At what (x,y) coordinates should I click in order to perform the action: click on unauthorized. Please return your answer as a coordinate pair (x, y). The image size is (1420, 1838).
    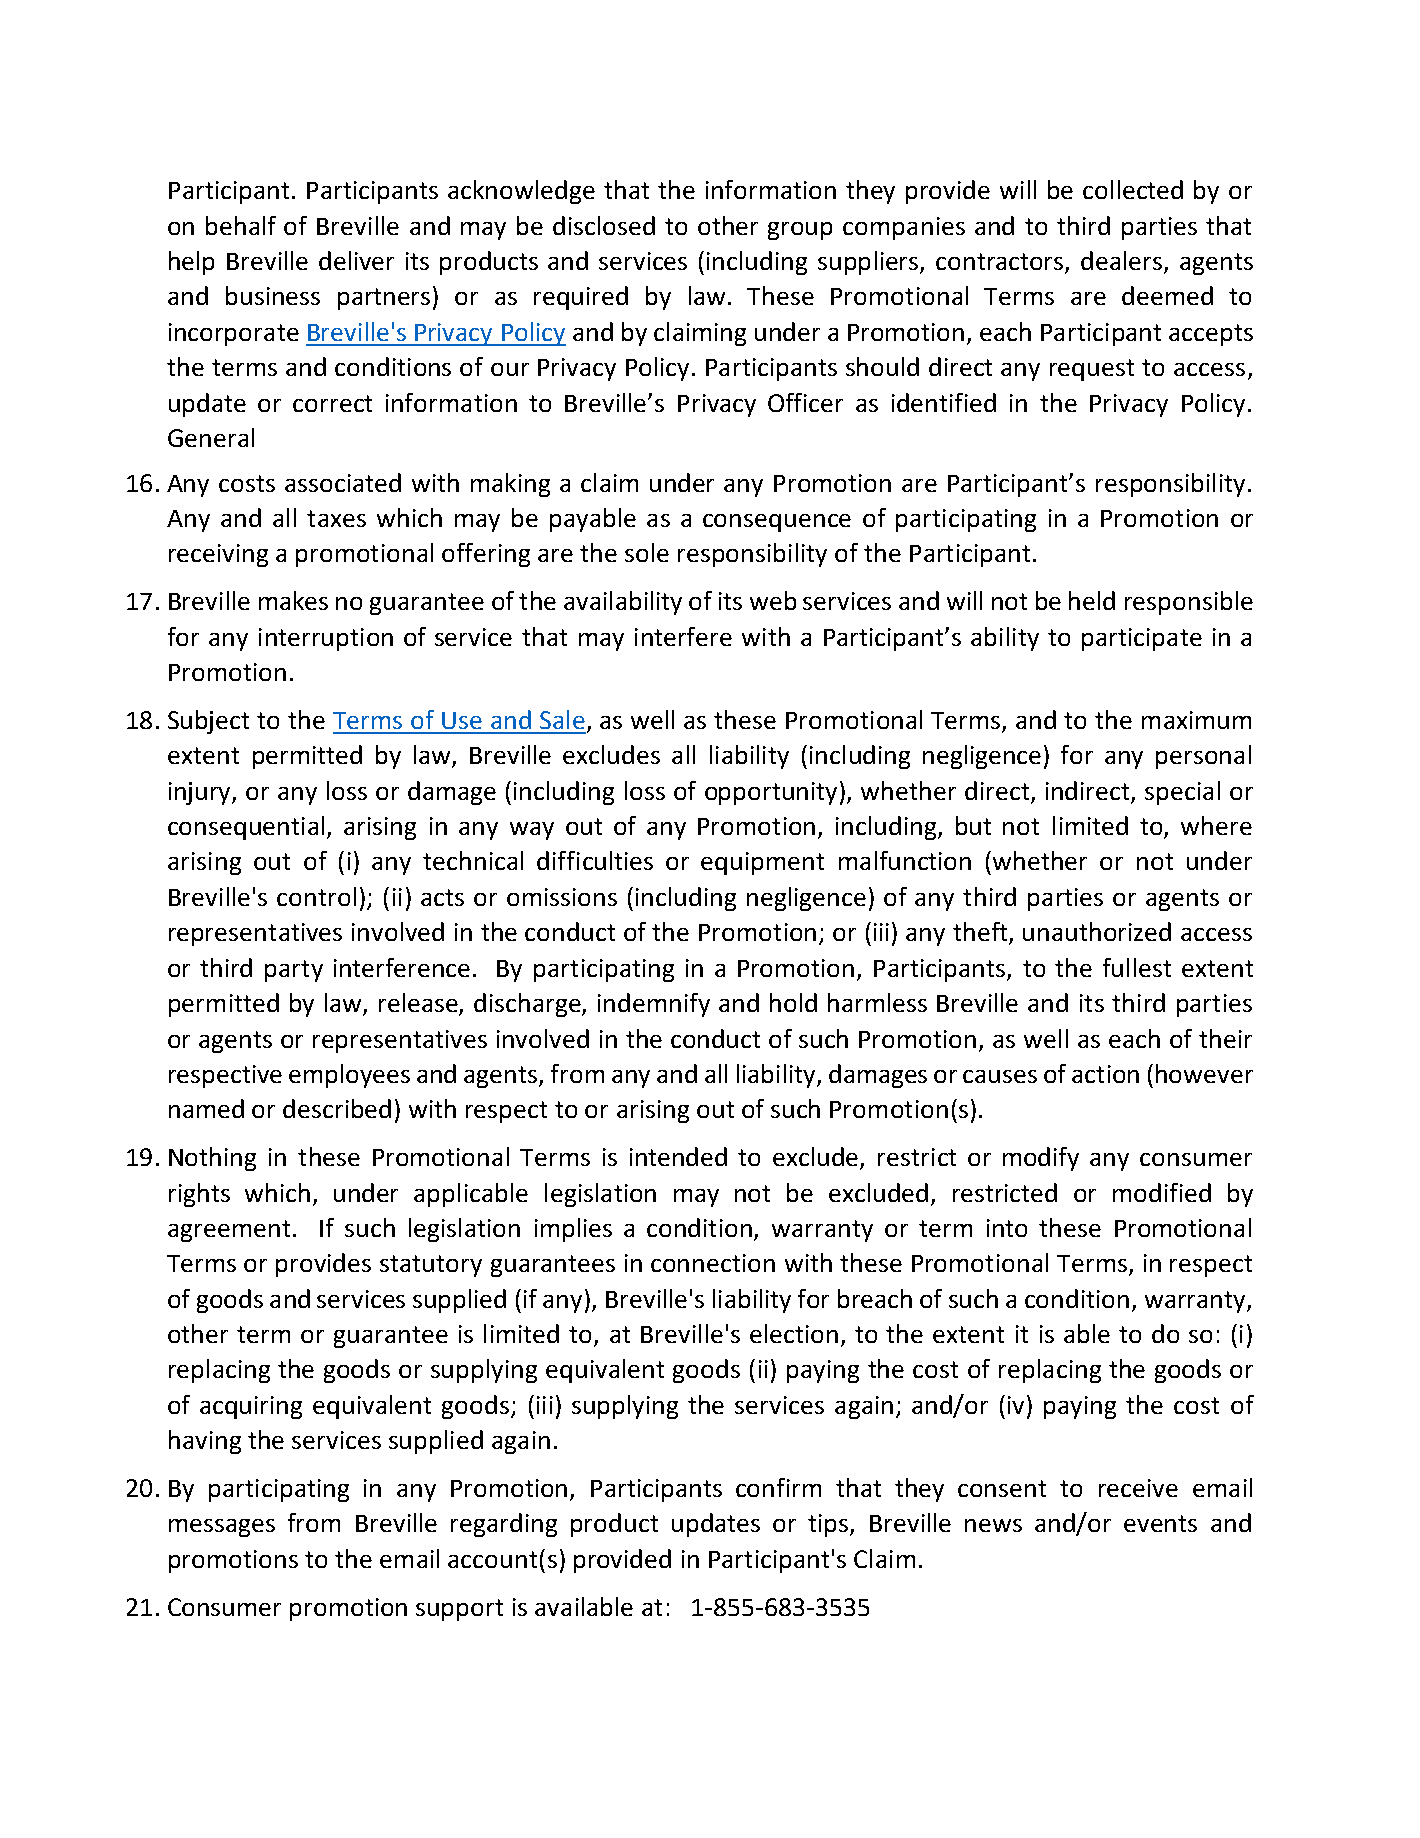
    Looking at the image, I should click on (1097, 931).
